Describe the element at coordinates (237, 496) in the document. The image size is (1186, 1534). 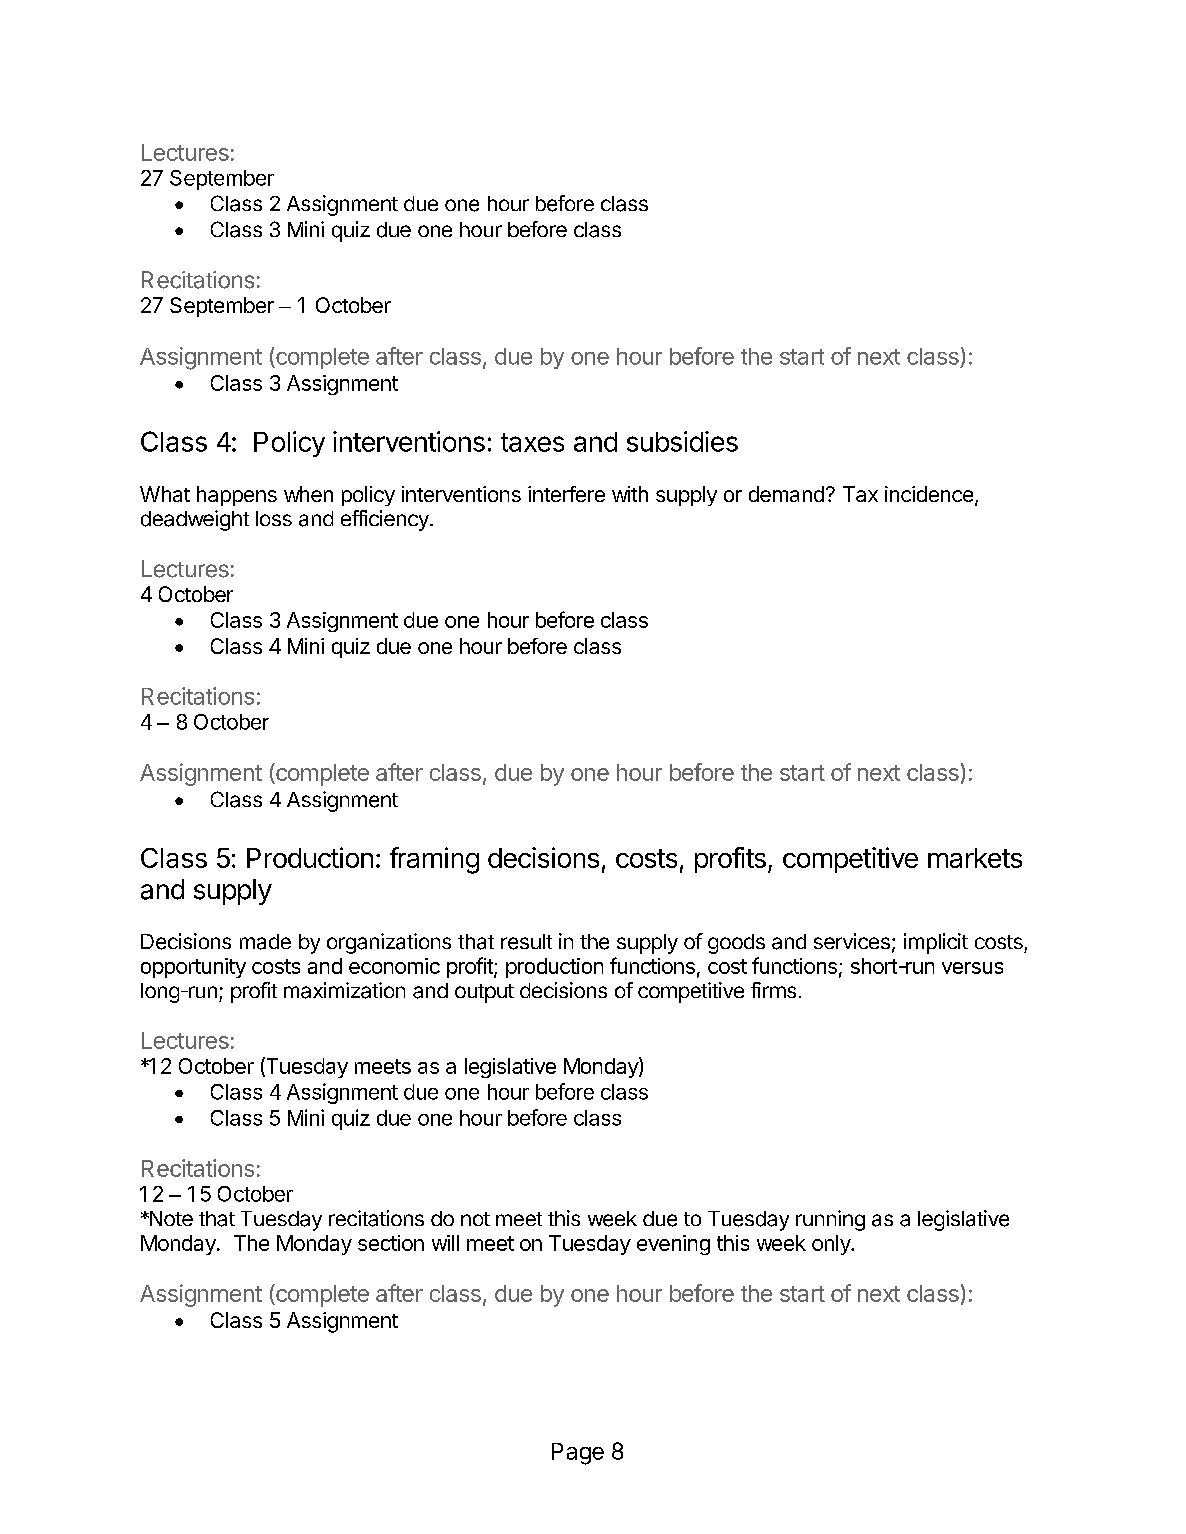
I see `happens` at that location.
